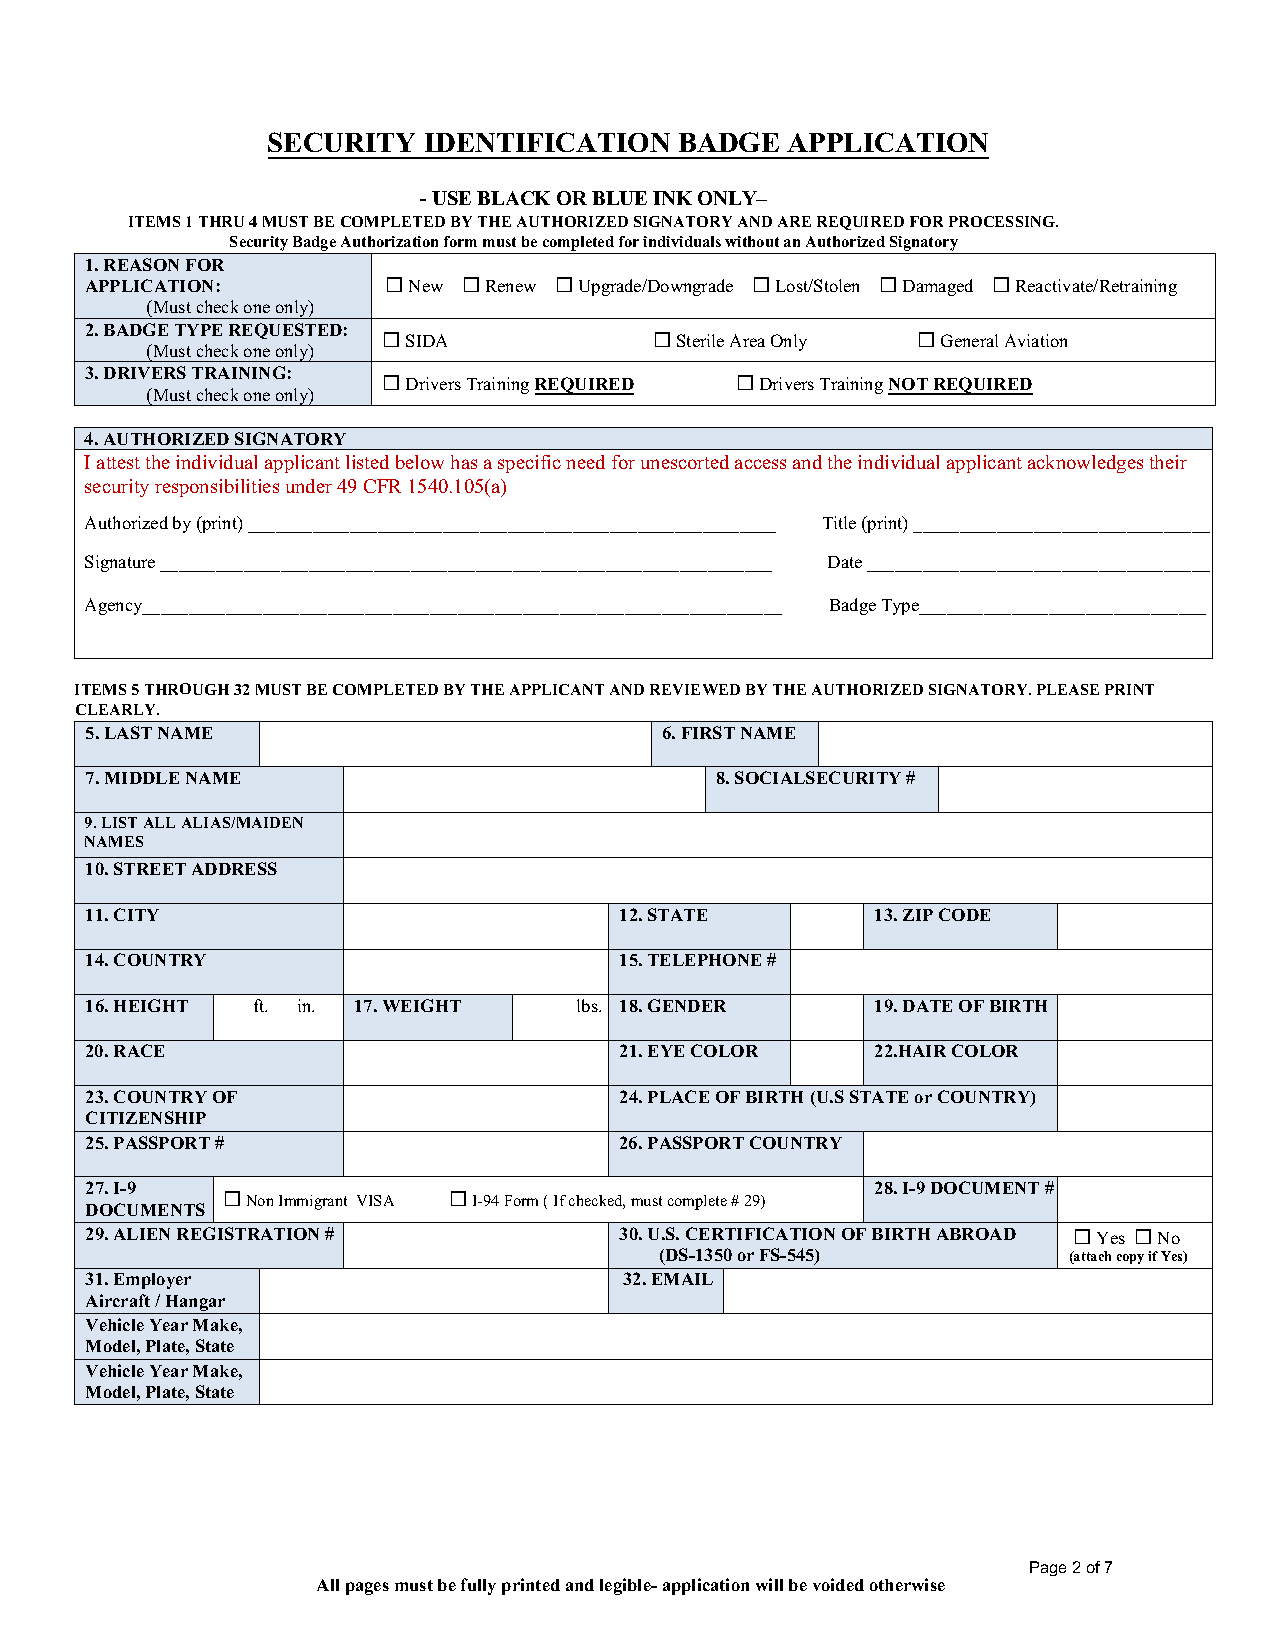  I want to click on THRU, so click(221, 221).
